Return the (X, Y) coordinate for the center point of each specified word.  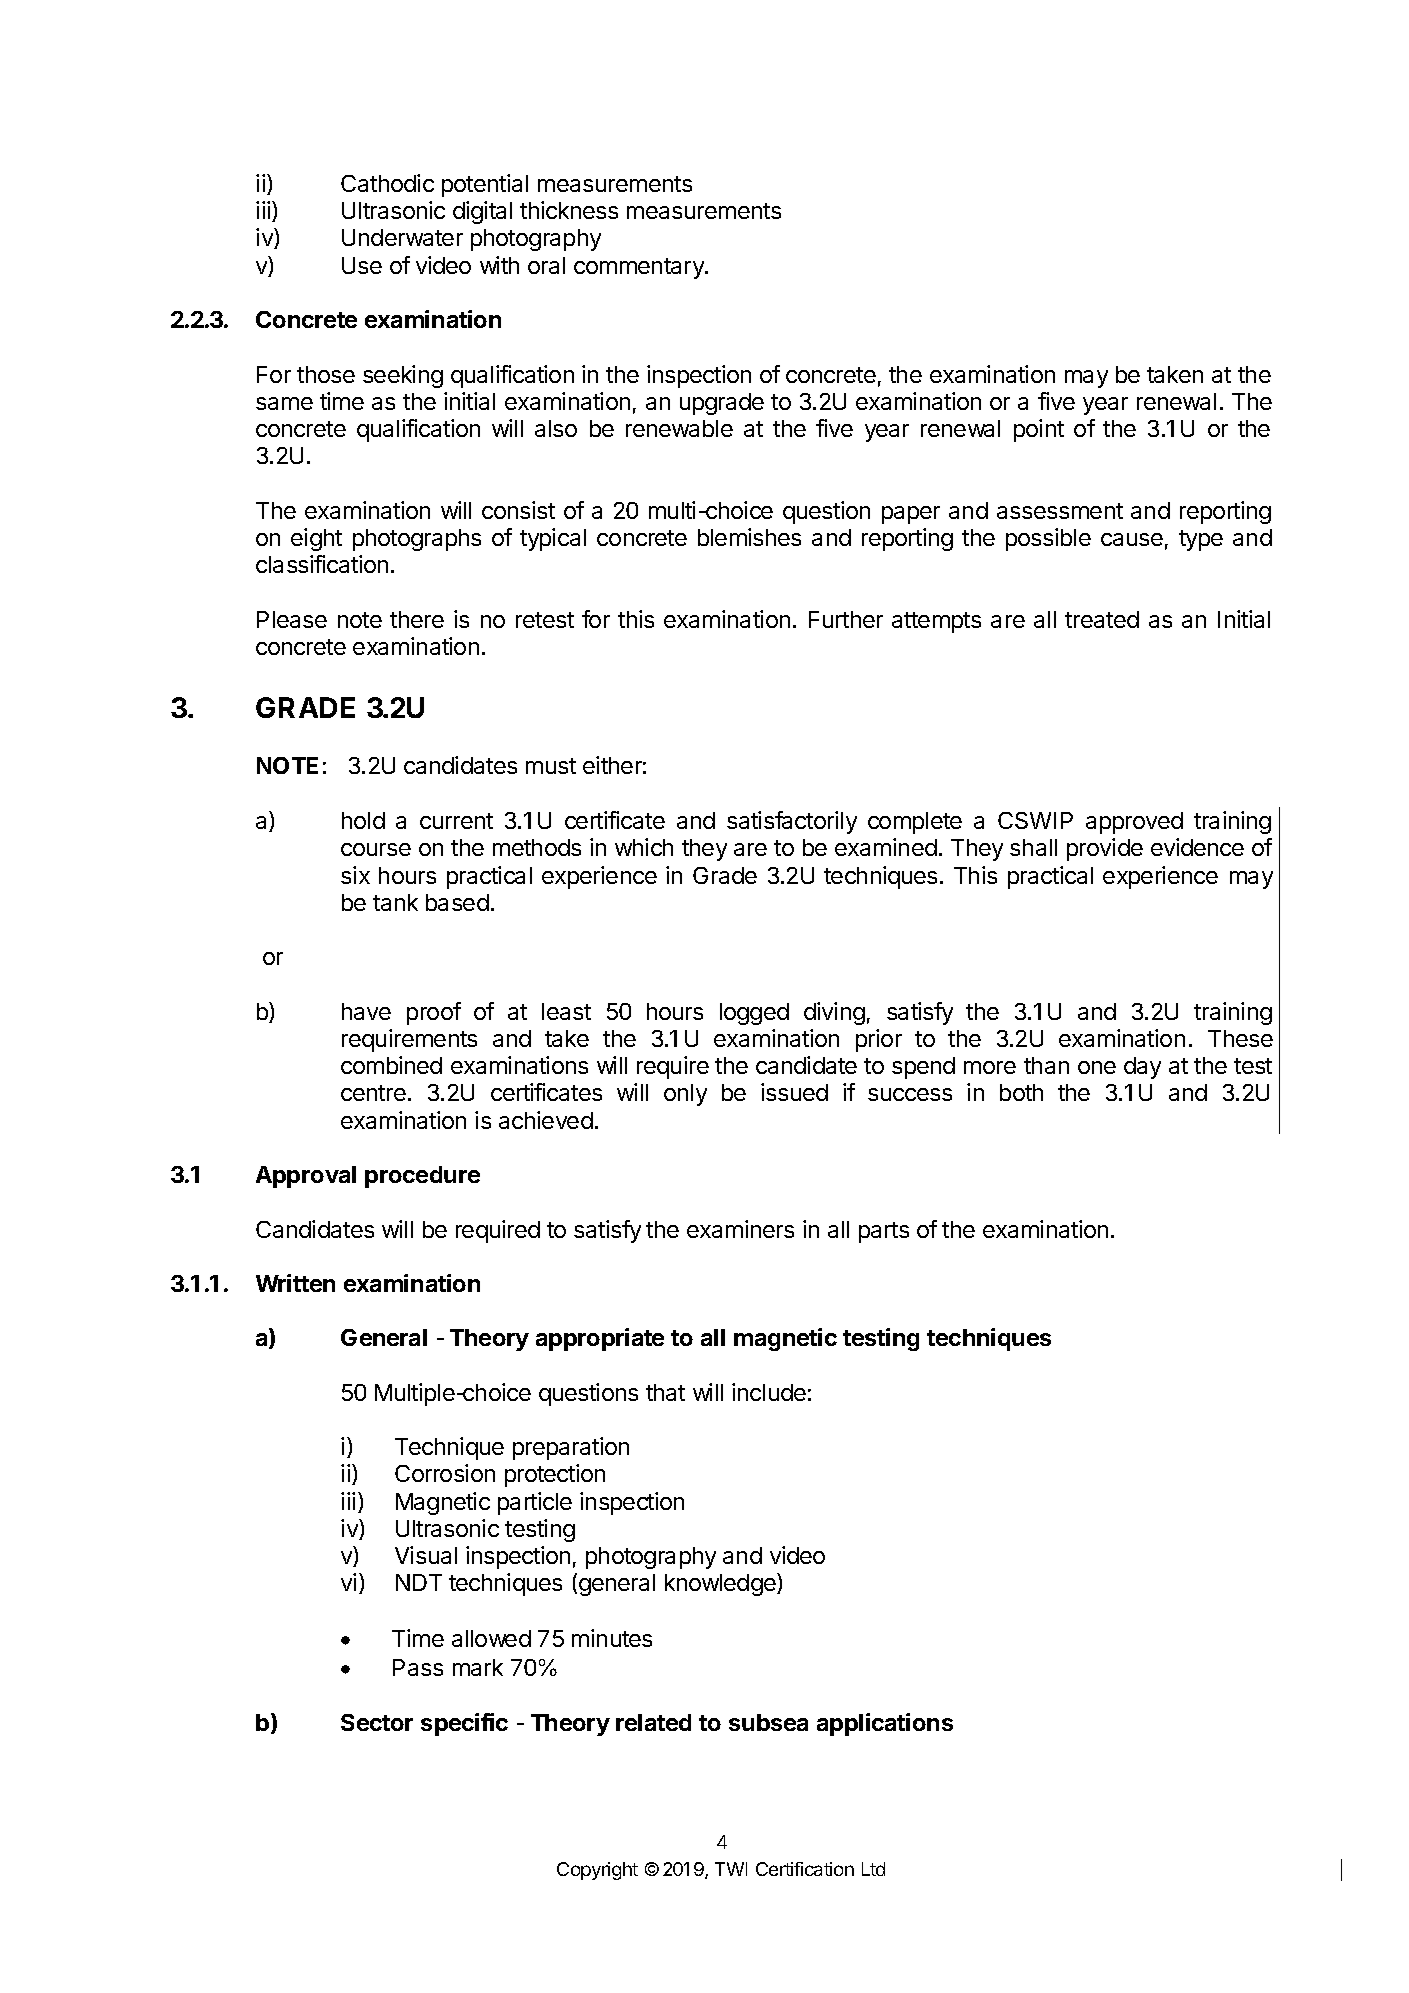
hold (363, 820)
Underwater (402, 237)
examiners (740, 1229)
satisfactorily (792, 822)
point (1039, 430)
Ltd (873, 1869)
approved (1134, 823)
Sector (377, 1722)
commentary (640, 268)
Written (295, 1283)
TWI (731, 1869)
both (1021, 1092)
